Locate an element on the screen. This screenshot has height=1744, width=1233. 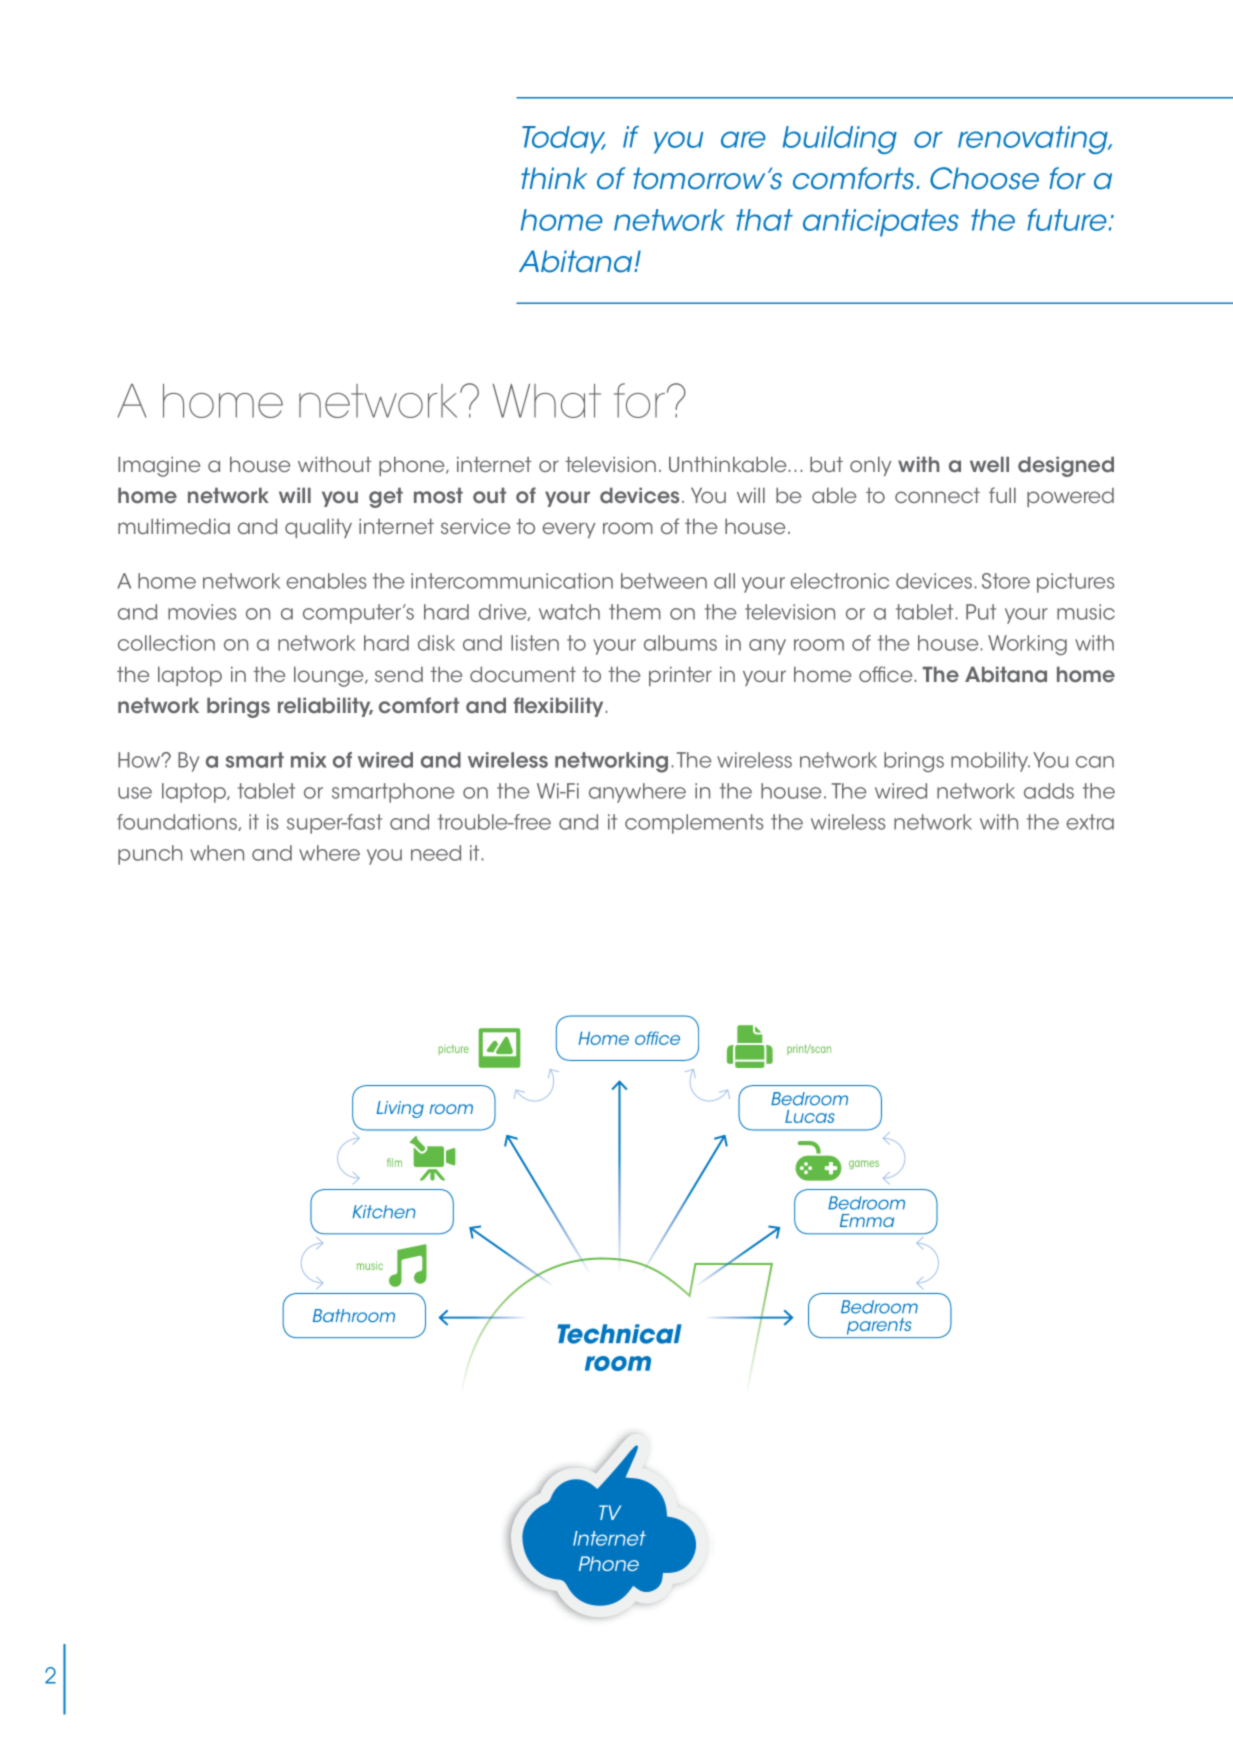
full is located at coordinates (1002, 495).
